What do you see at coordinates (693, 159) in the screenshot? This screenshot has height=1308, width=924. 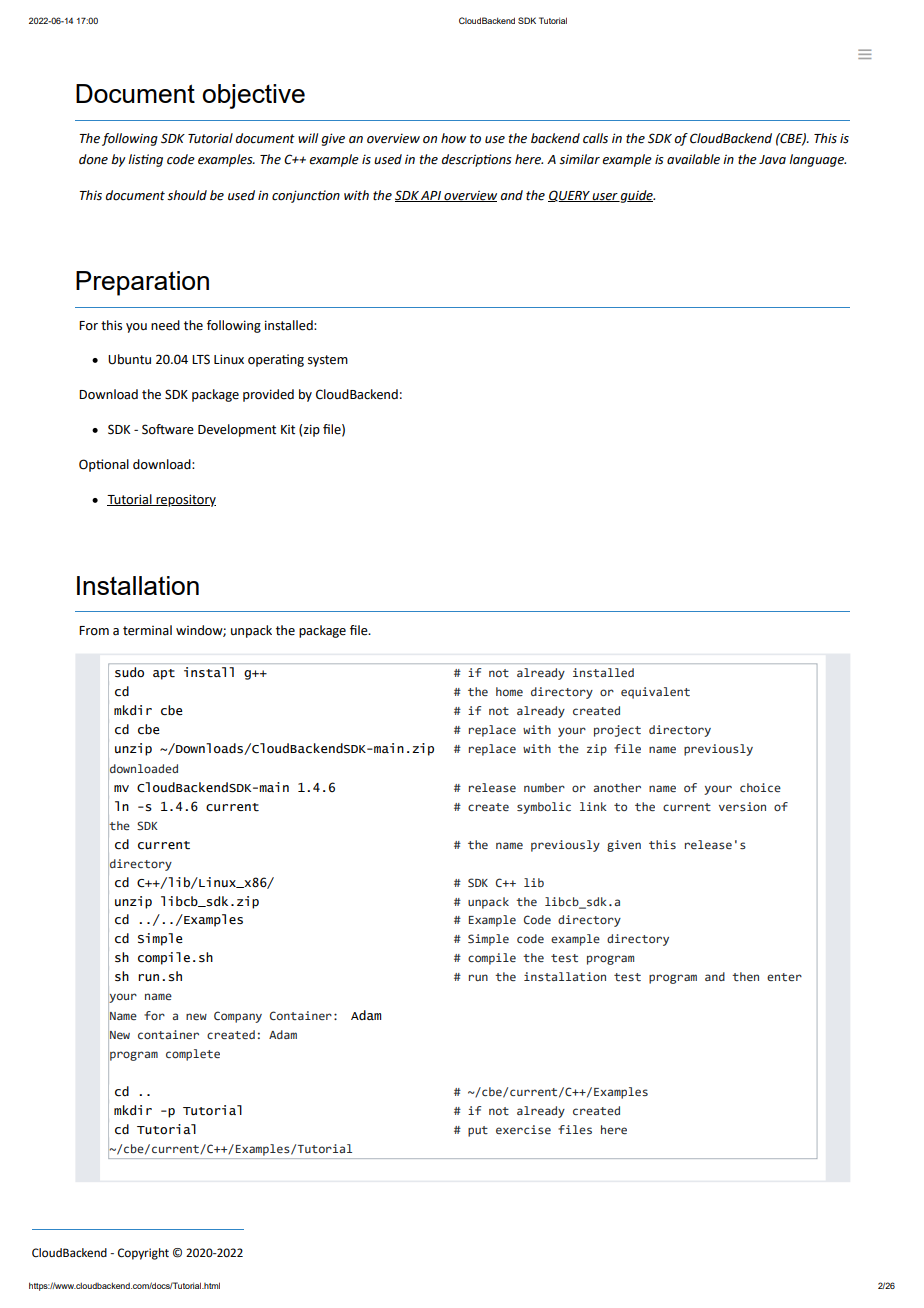 I see `available` at bounding box center [693, 159].
